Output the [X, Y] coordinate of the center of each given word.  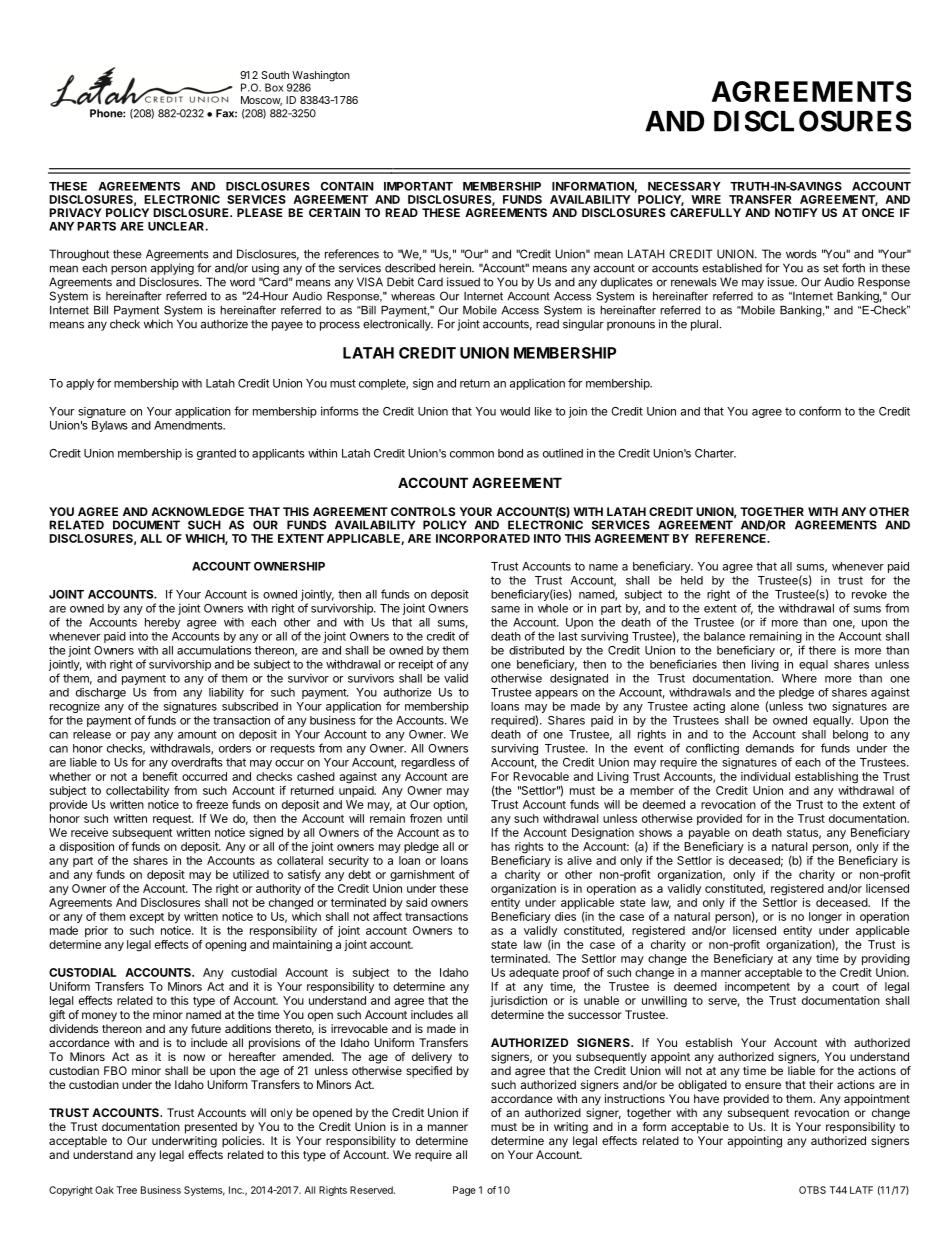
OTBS [812, 1190]
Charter [715, 453]
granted [216, 454]
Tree [127, 1190]
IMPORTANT [418, 186]
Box [274, 87]
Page [464, 1191]
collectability [137, 791]
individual [765, 776]
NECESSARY [684, 186]
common [472, 454]
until [457, 818]
